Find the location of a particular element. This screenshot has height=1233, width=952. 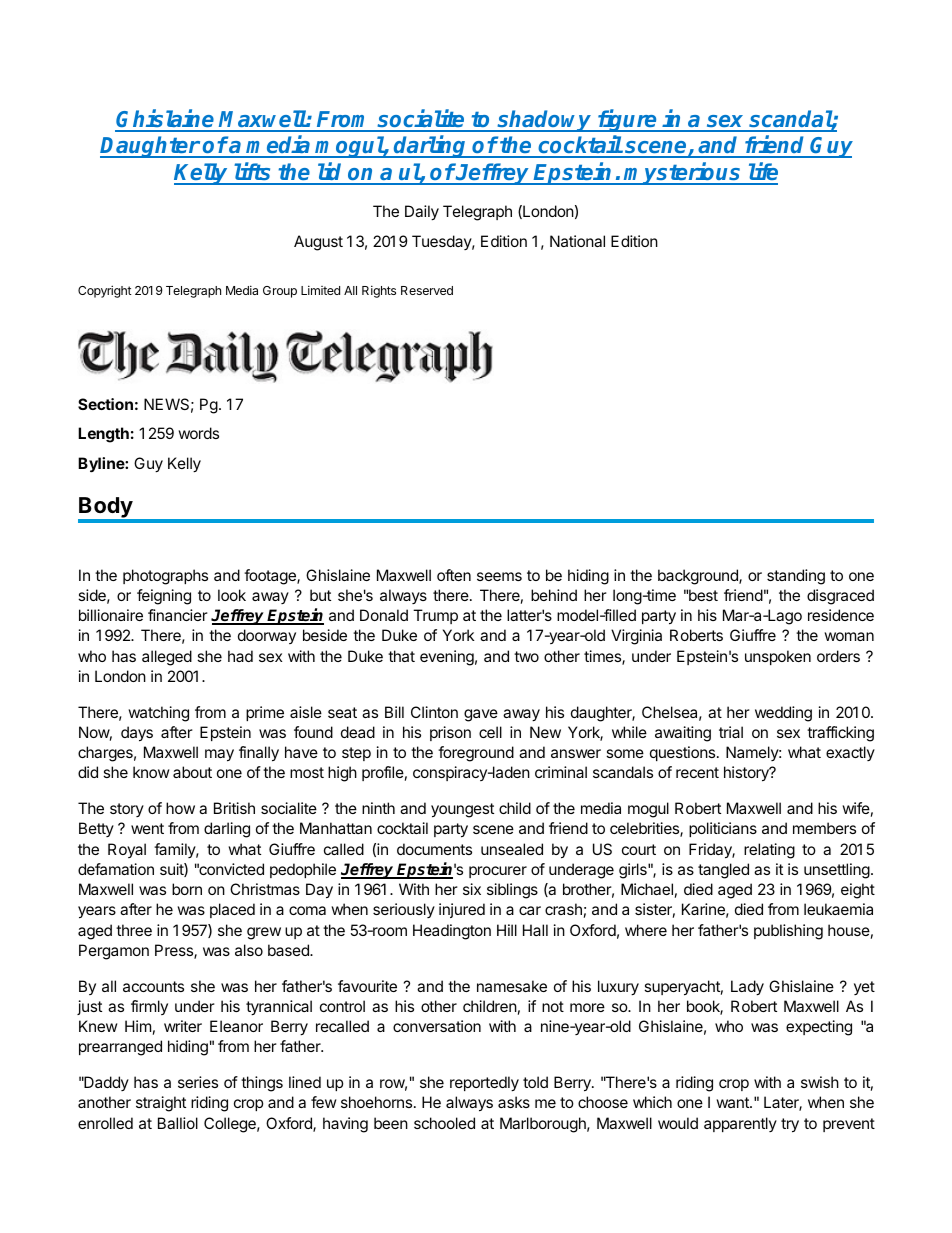

financier is located at coordinates (178, 615).
